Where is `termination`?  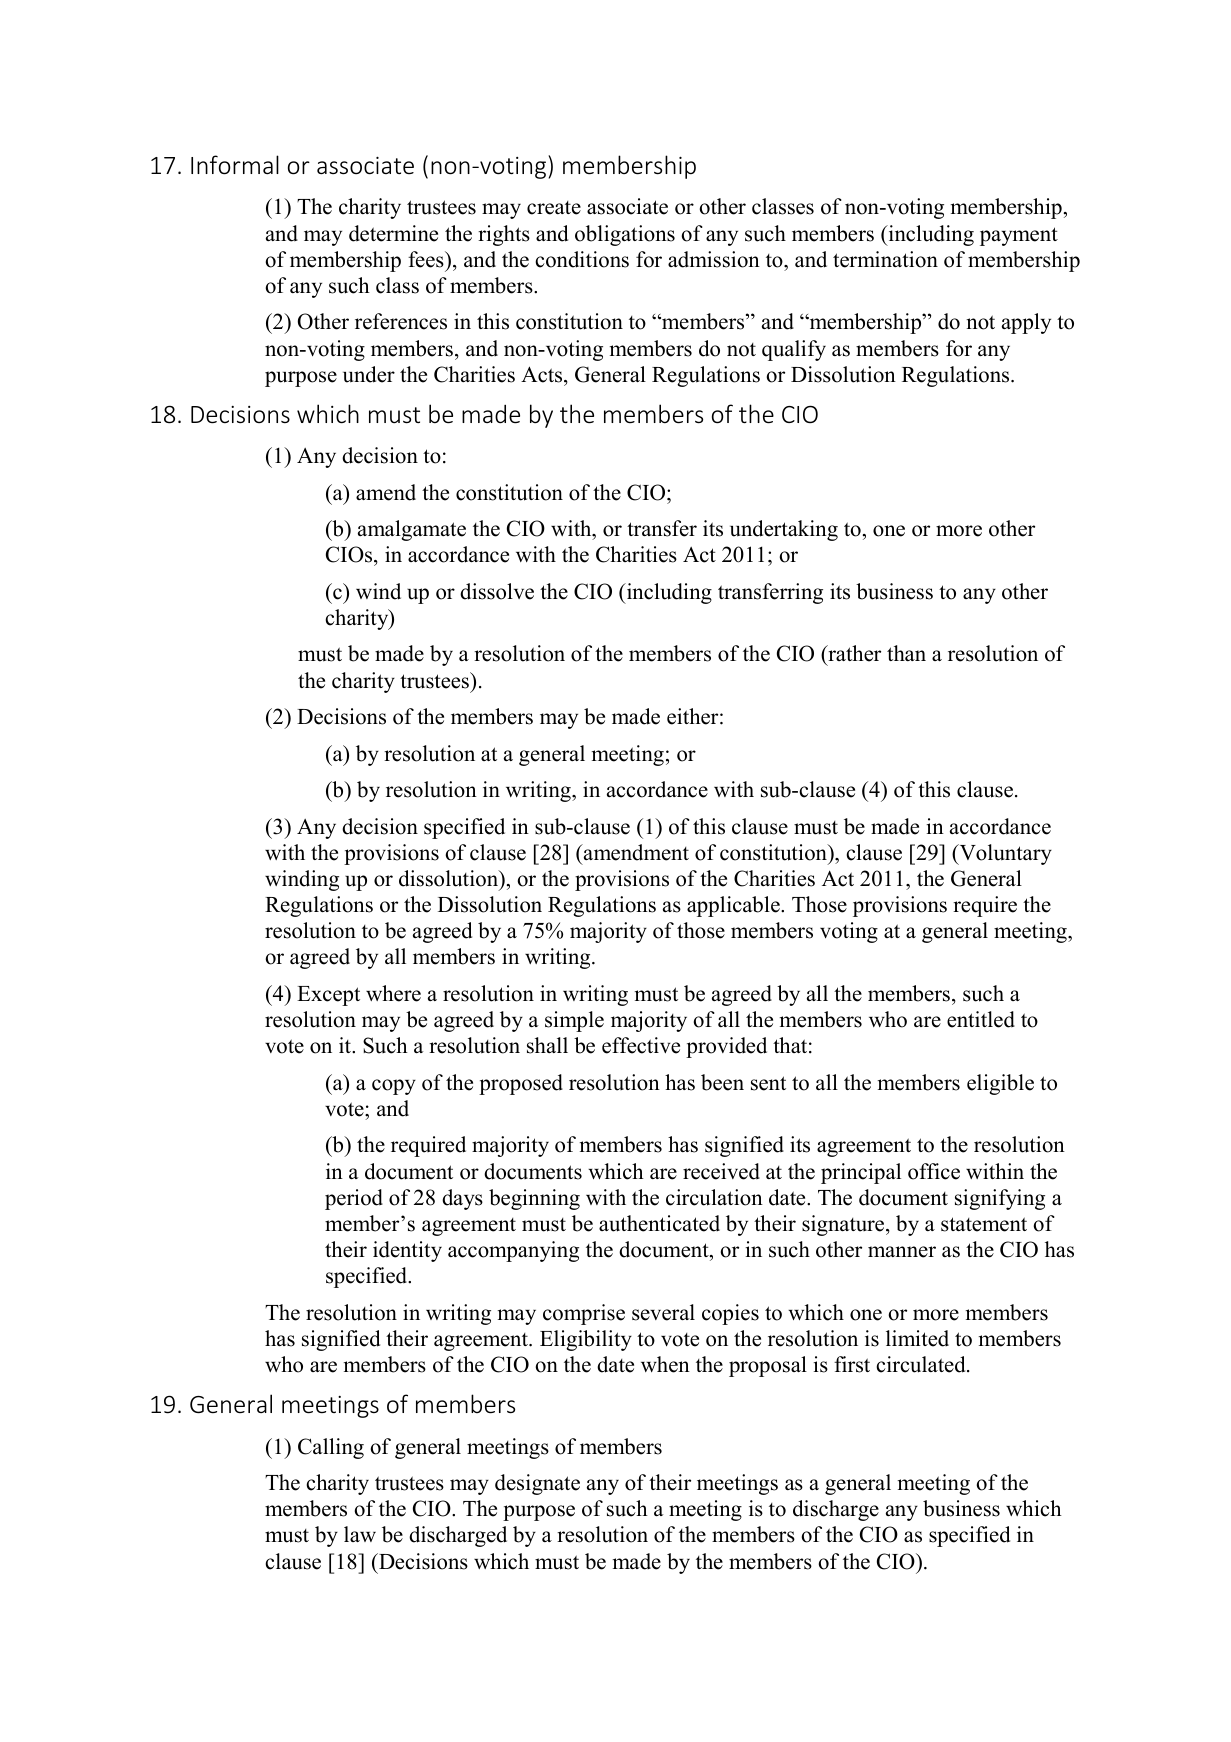 termination is located at coordinates (885, 259).
